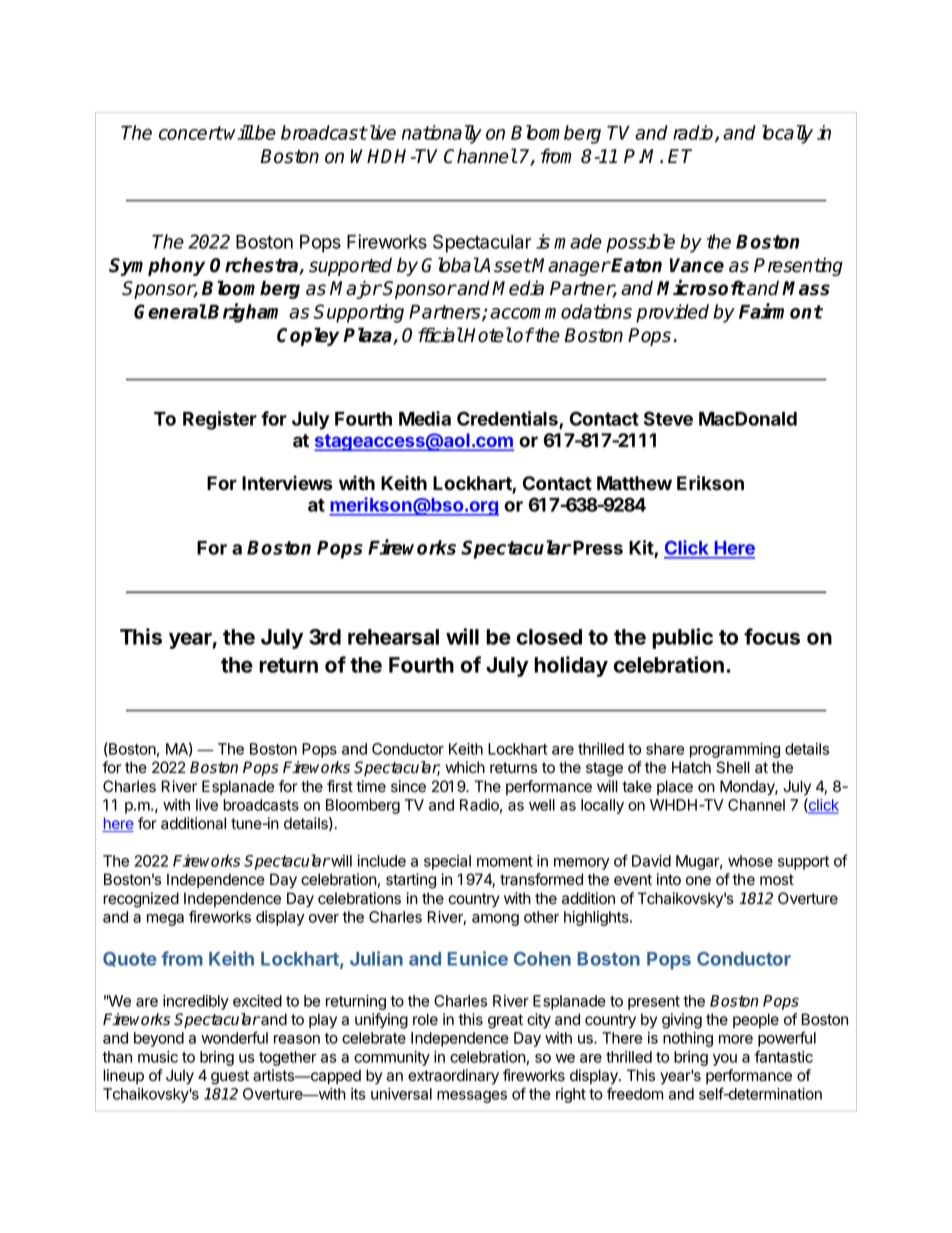 The height and width of the page is (1233, 952). Describe the element at coordinates (640, 243) in the page. I see `possible` at that location.
